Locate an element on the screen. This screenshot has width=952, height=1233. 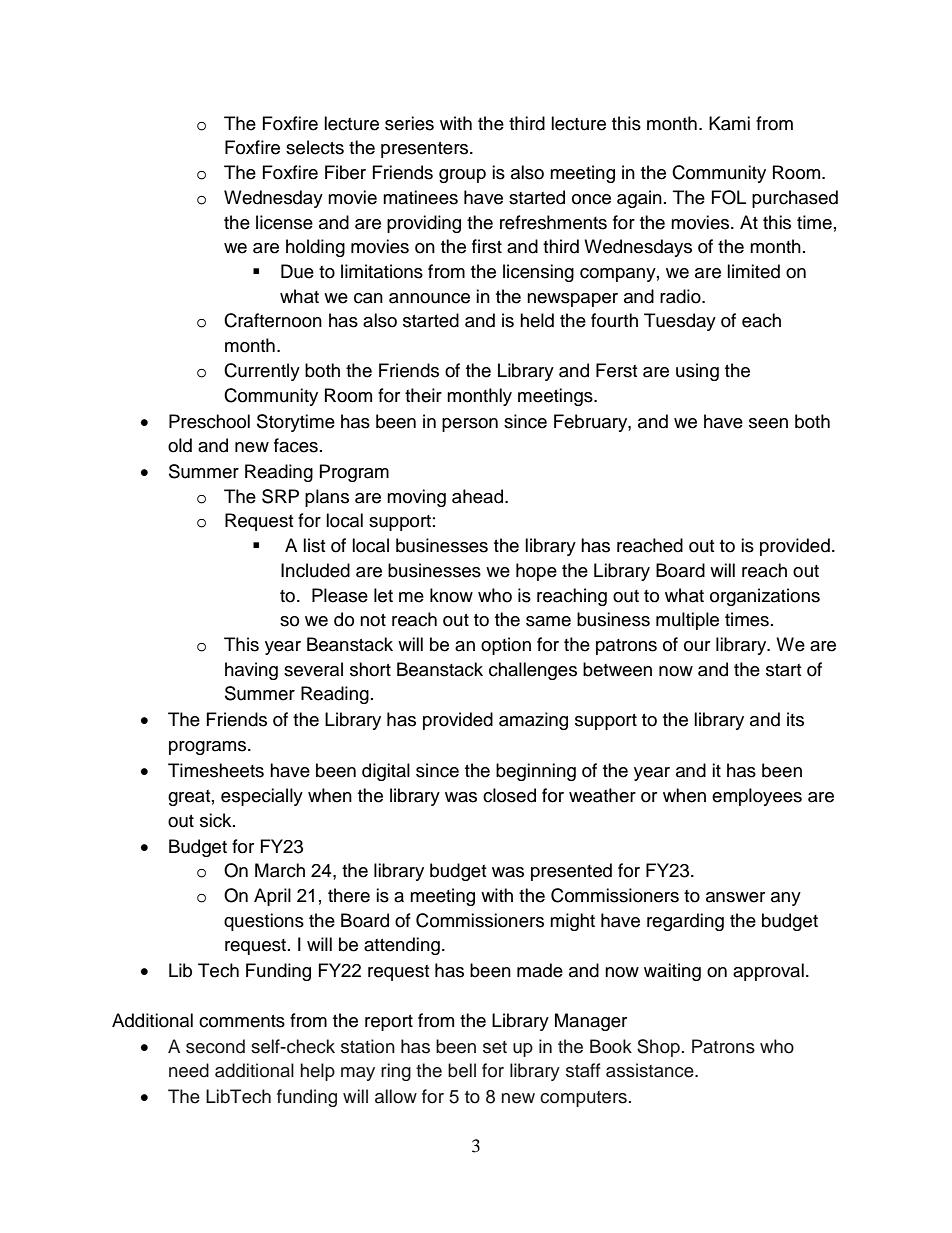
selects is located at coordinates (315, 147).
